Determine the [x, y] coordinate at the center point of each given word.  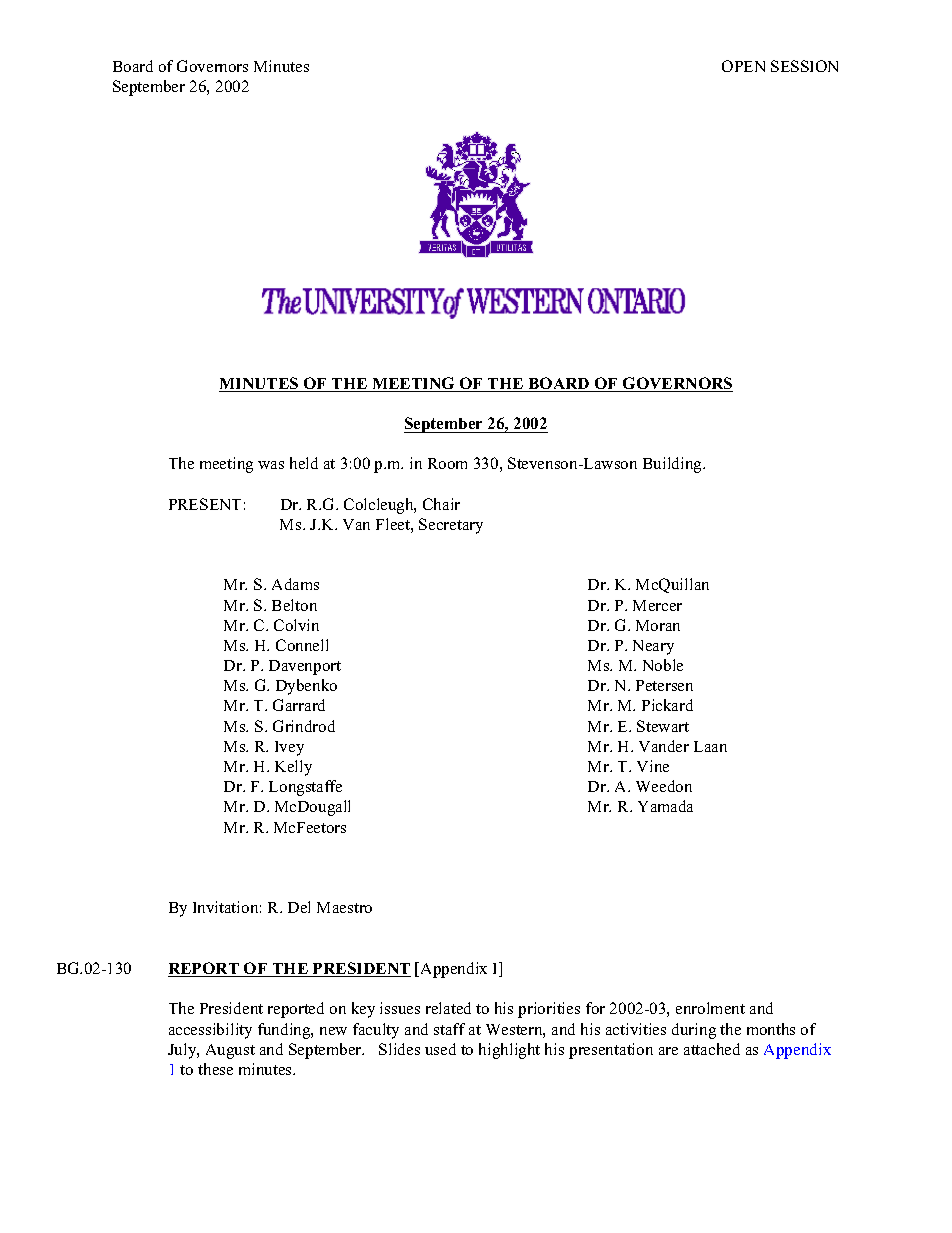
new [333, 1031]
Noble [663, 665]
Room [447, 463]
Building [674, 465]
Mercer [657, 605]
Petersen [664, 685]
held [304, 463]
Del [299, 907]
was [271, 465]
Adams [295, 584]
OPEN [743, 66]
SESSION [804, 66]
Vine [653, 766]
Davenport [305, 667]
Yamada [665, 806]
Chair [441, 504]
